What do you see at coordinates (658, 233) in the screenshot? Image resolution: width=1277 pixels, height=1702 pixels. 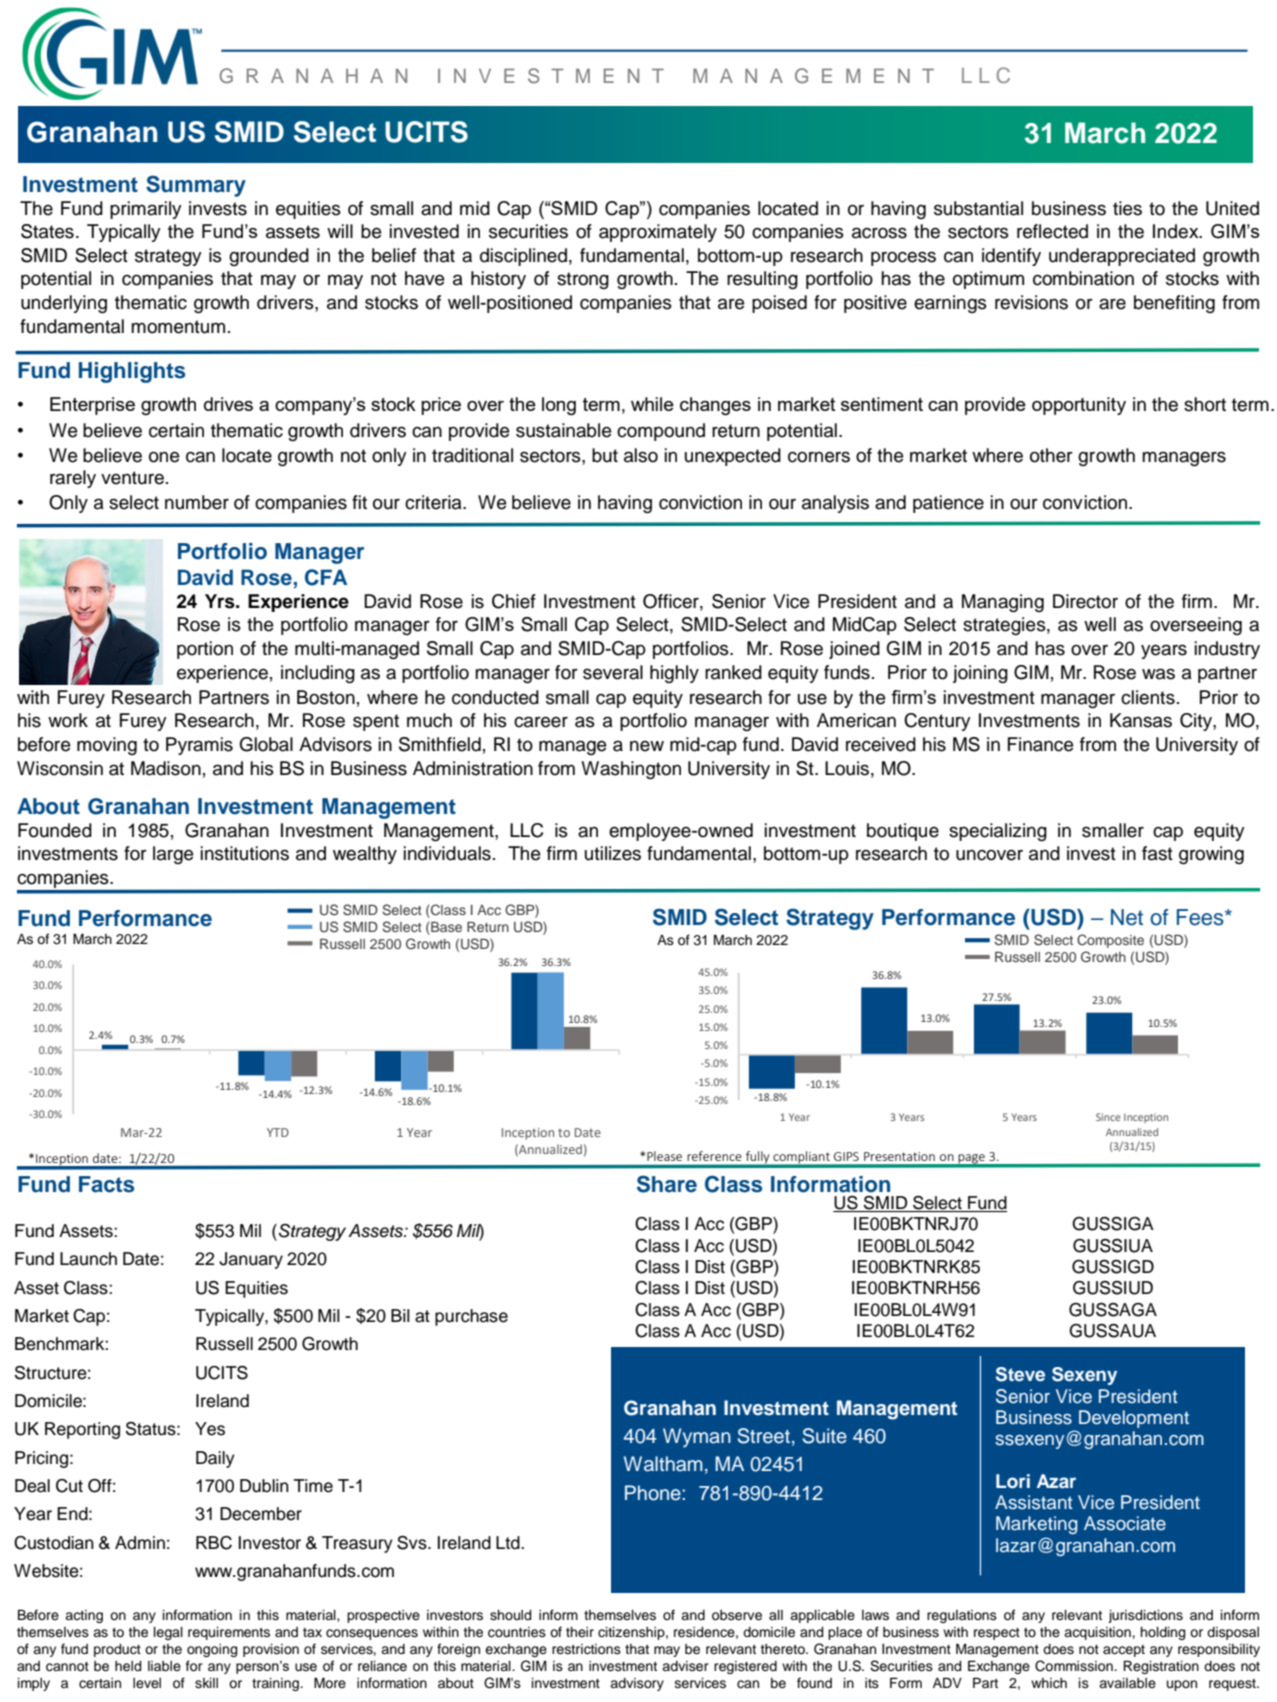 I see `approximately` at bounding box center [658, 233].
